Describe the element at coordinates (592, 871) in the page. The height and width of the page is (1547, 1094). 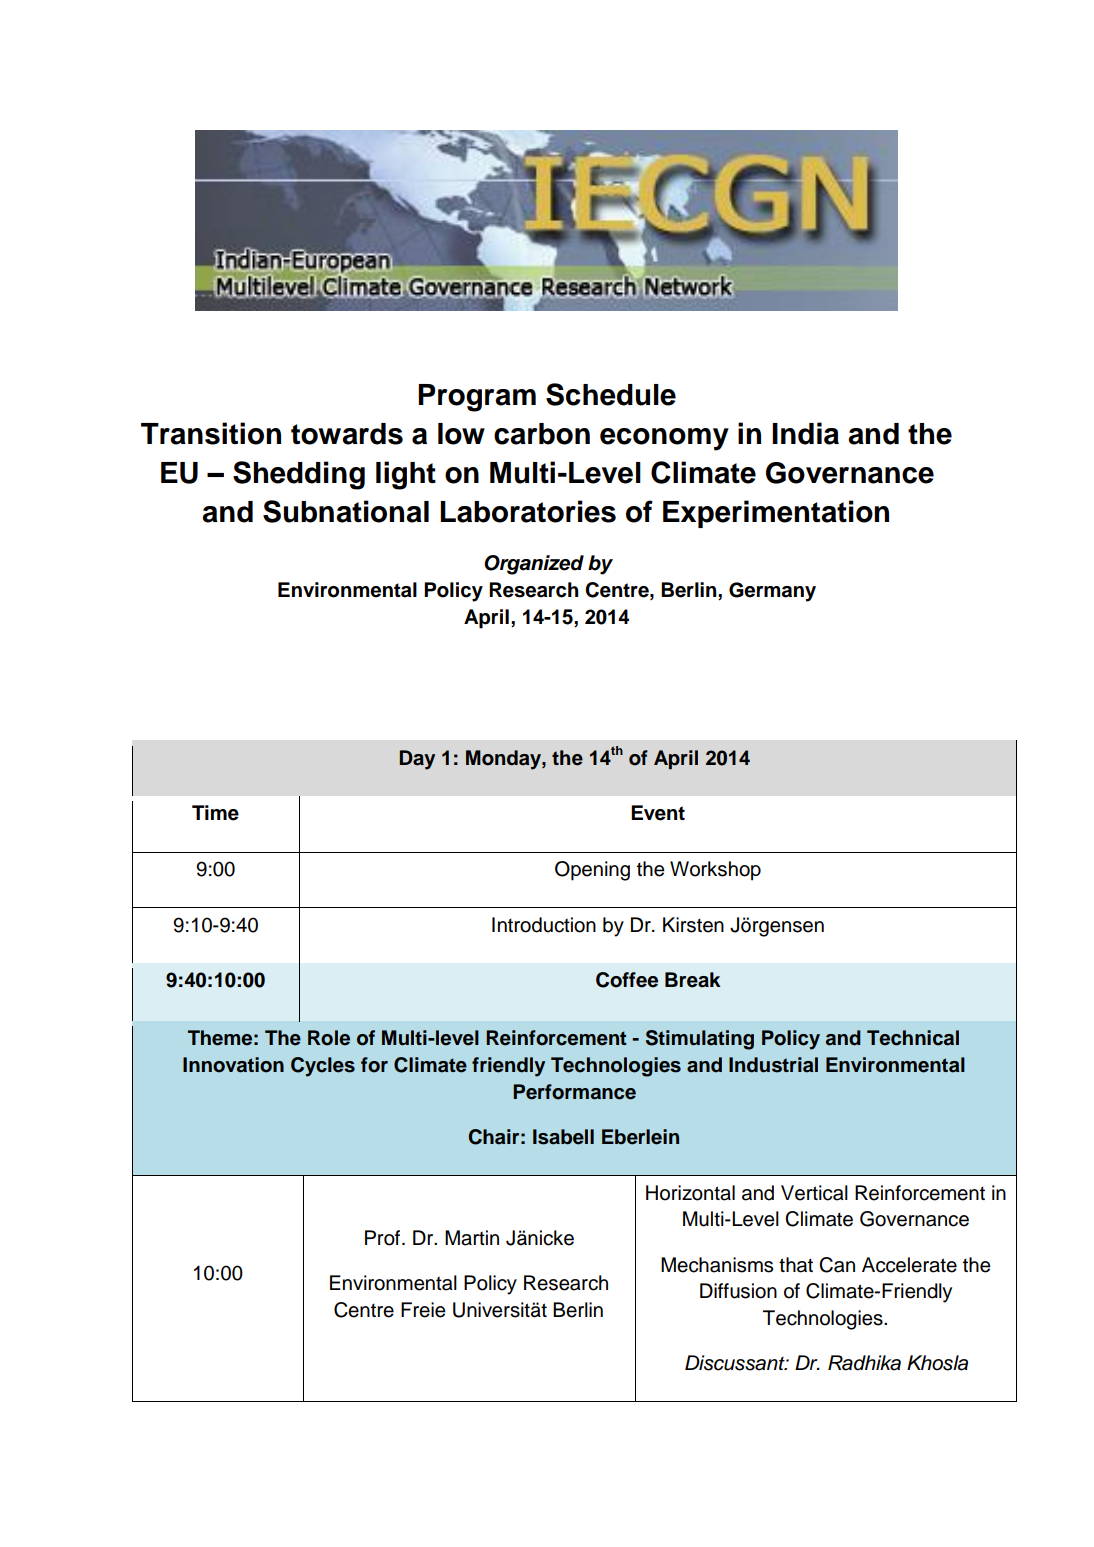
I see `Opening` at that location.
